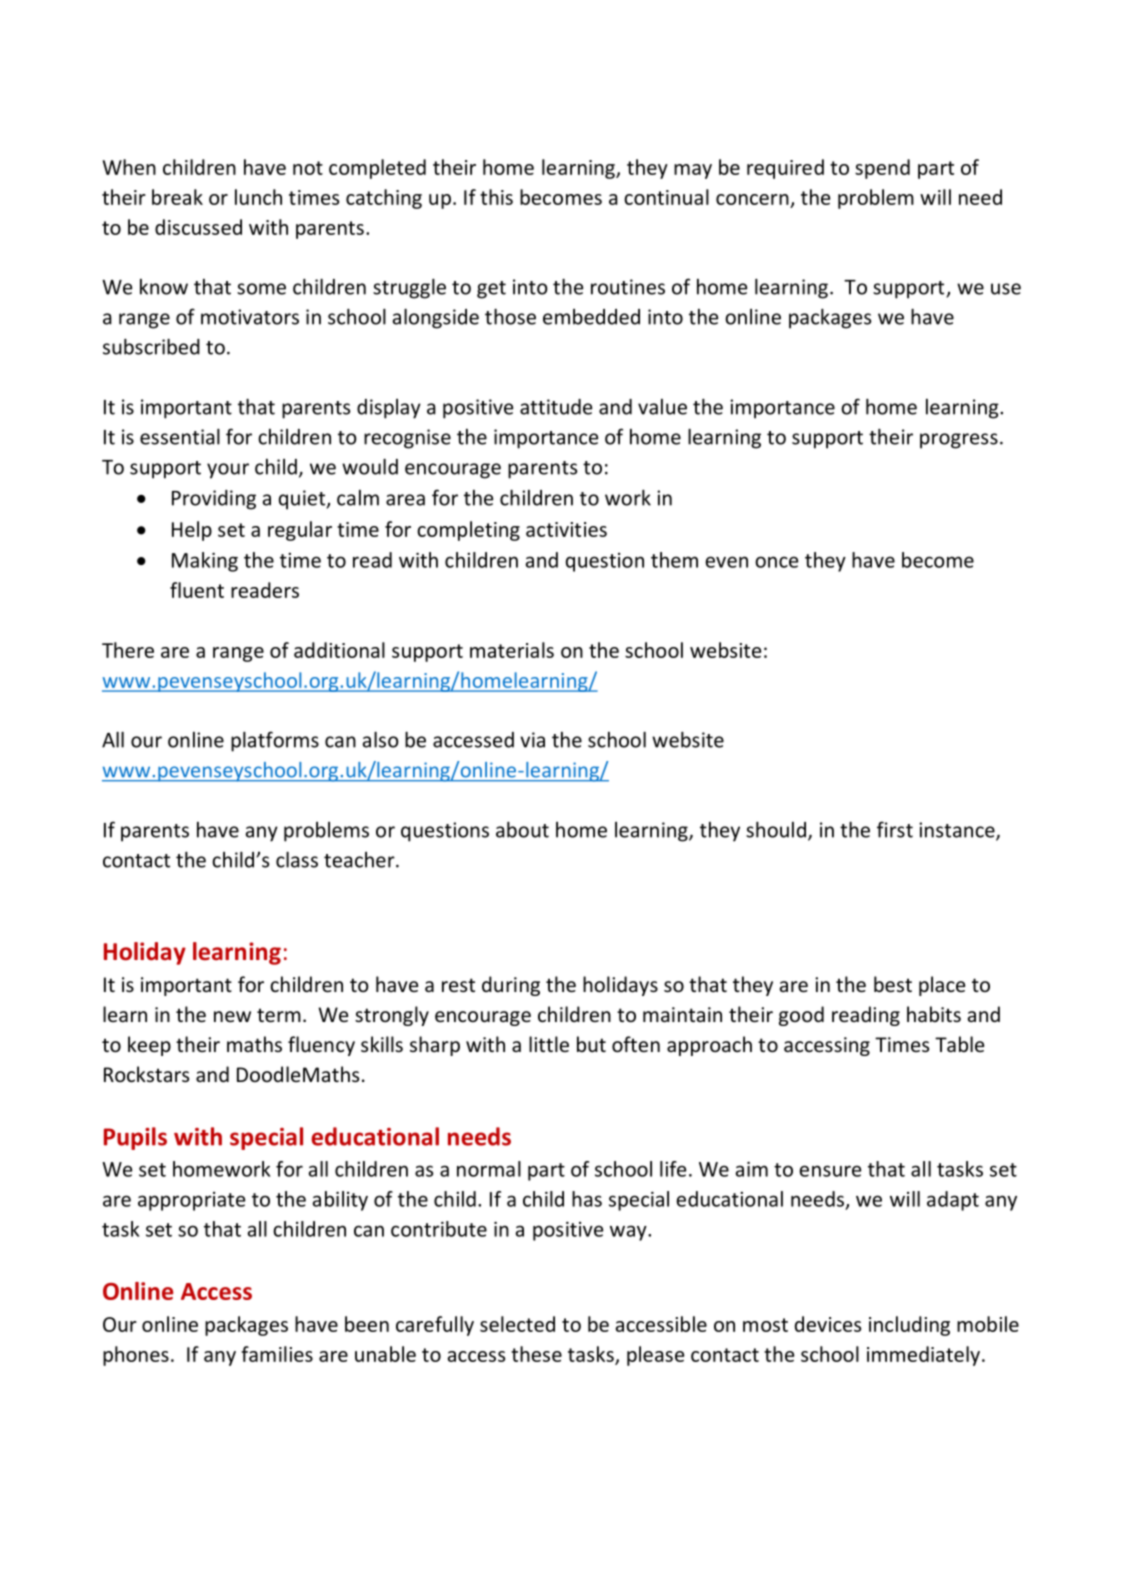 The image size is (1127, 1595). I want to click on activities, so click(566, 529).
